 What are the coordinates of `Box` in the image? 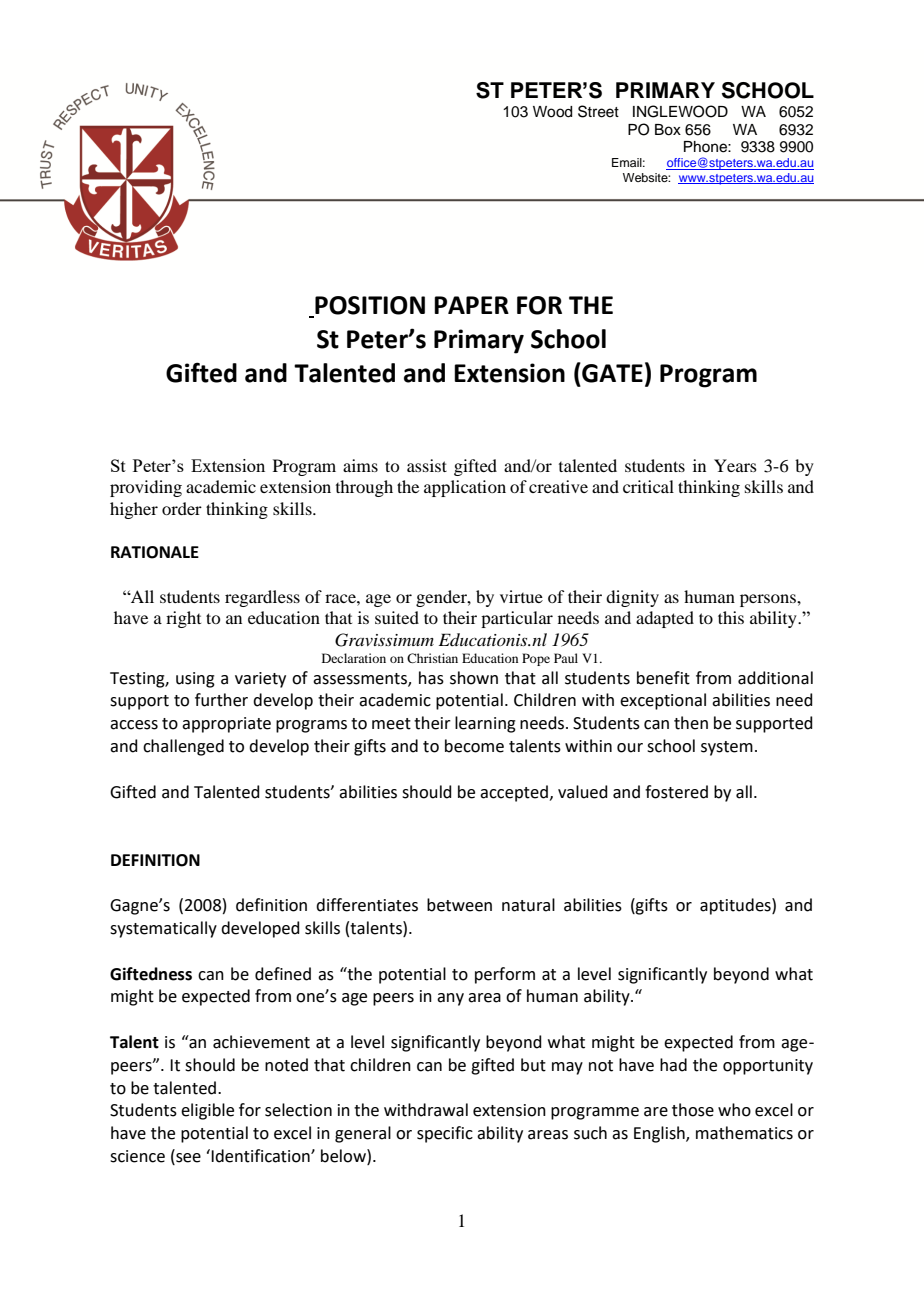 It's located at (668, 130).
